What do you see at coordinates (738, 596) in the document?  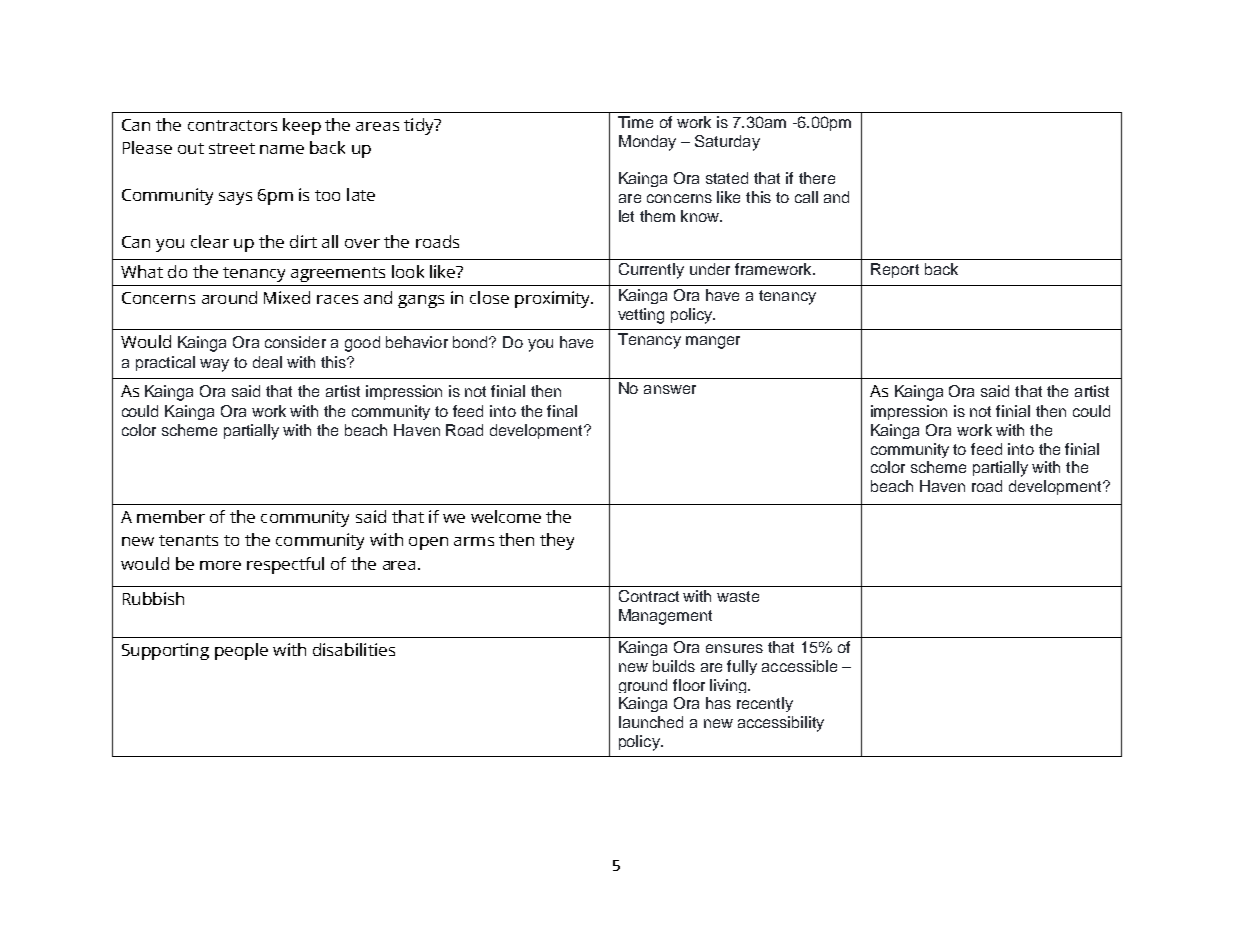 I see `waste` at bounding box center [738, 596].
